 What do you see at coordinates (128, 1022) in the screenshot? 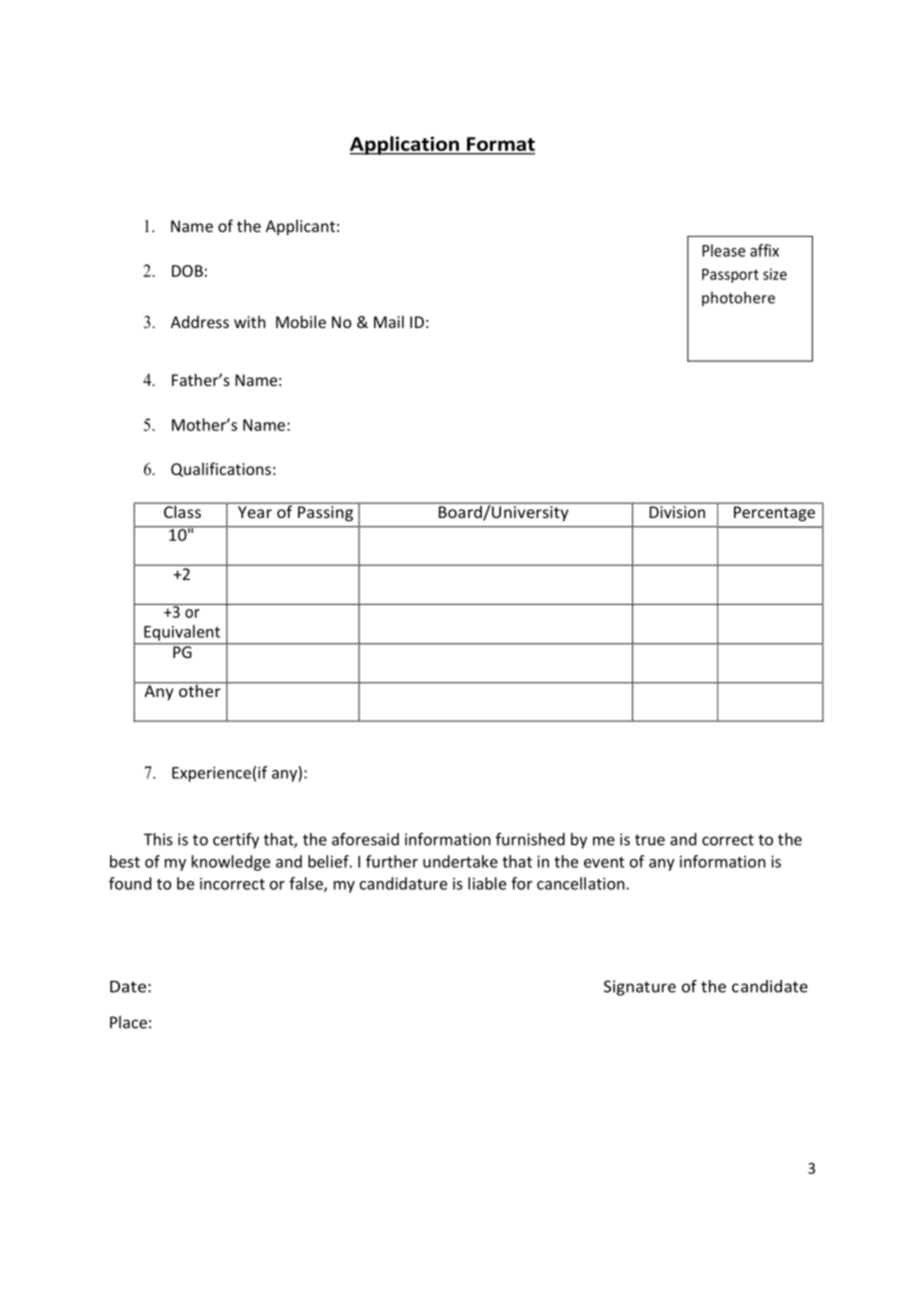
I see `Place` at bounding box center [128, 1022].
